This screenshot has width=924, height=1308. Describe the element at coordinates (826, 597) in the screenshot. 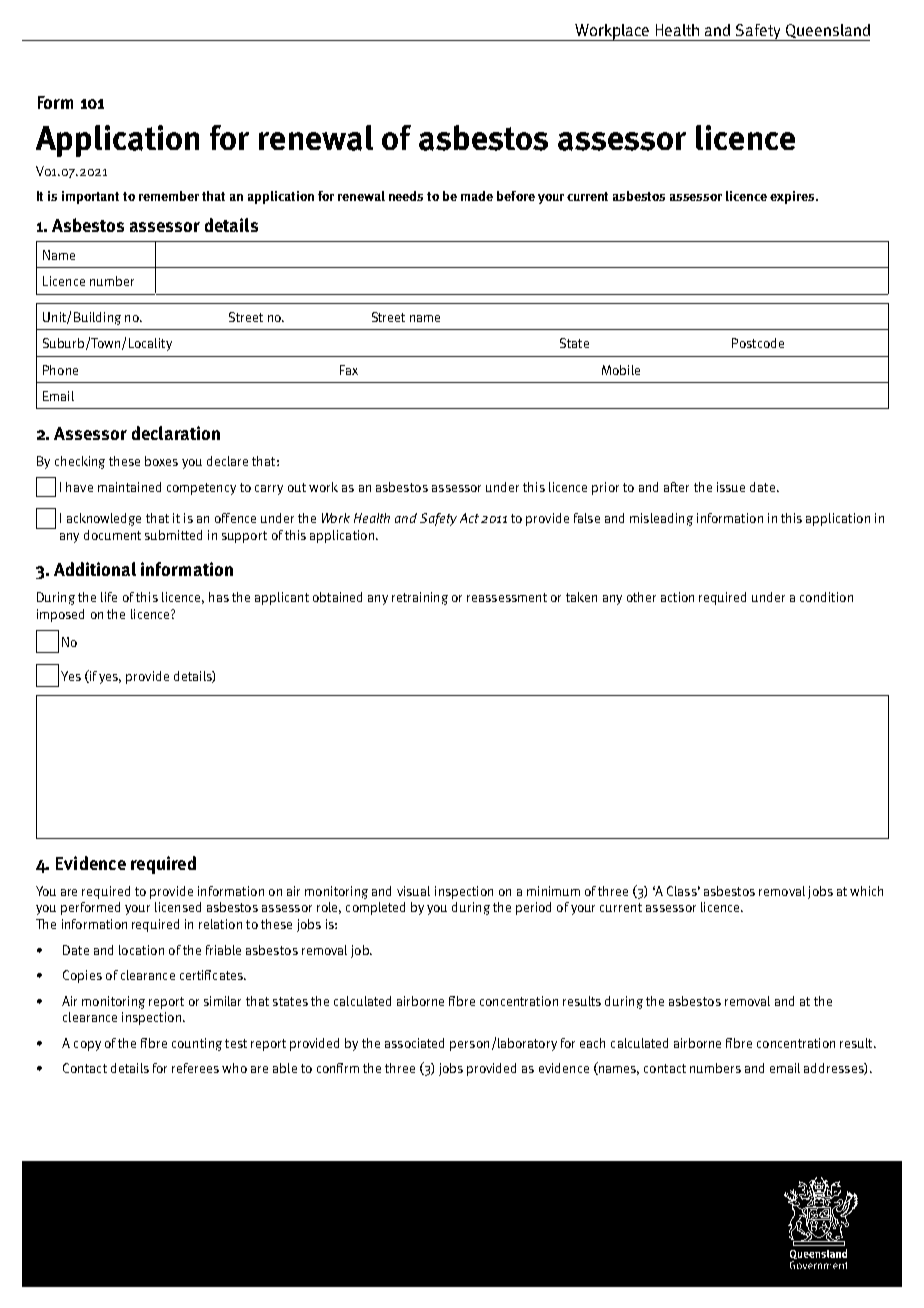

I see `condition` at that location.
